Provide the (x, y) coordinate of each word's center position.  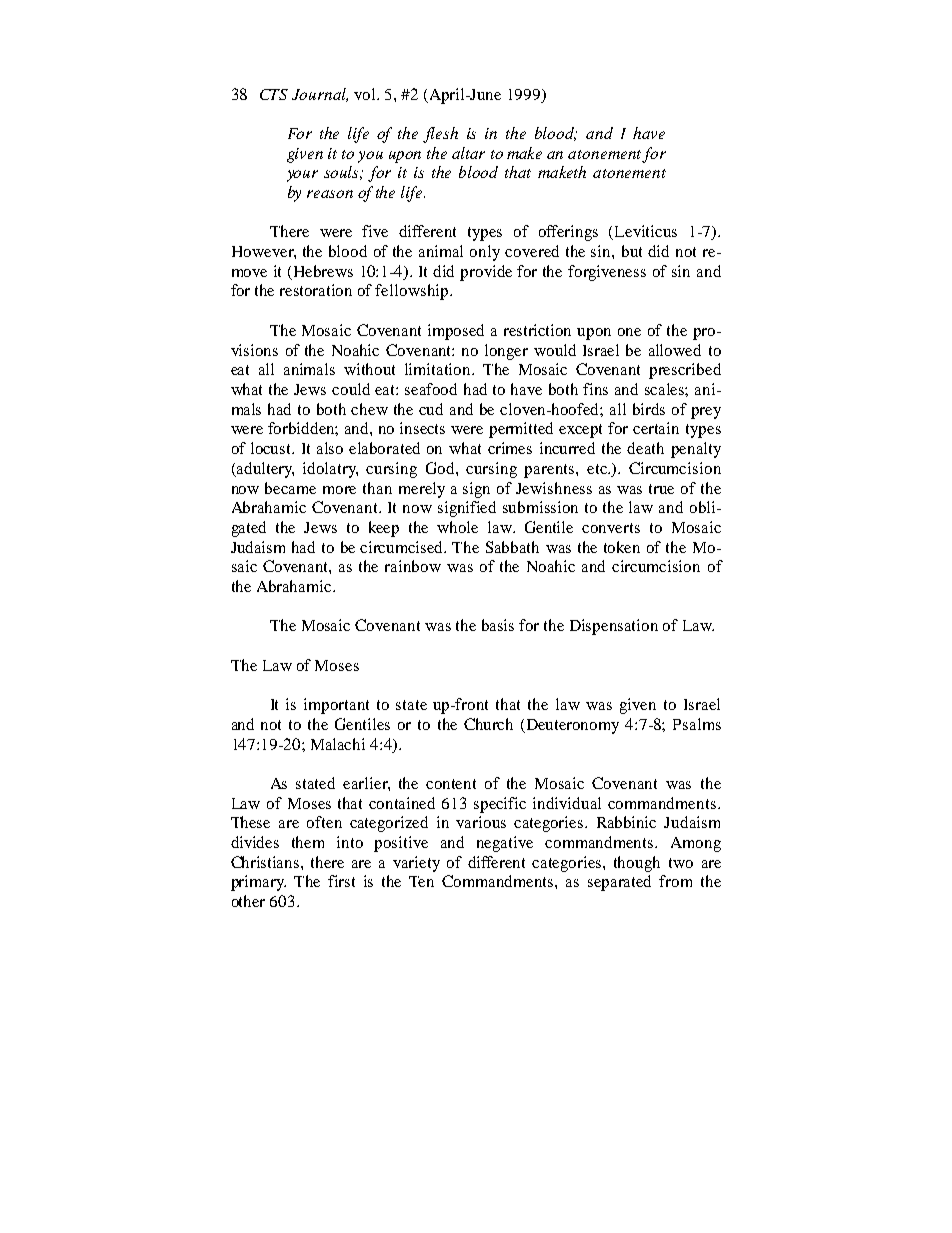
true (661, 489)
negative (505, 844)
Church (488, 724)
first (341, 881)
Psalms (697, 724)
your (302, 176)
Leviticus (646, 231)
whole (457, 527)
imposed (456, 332)
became (290, 488)
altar (468, 153)
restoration (316, 290)
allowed (675, 350)
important (336, 706)
